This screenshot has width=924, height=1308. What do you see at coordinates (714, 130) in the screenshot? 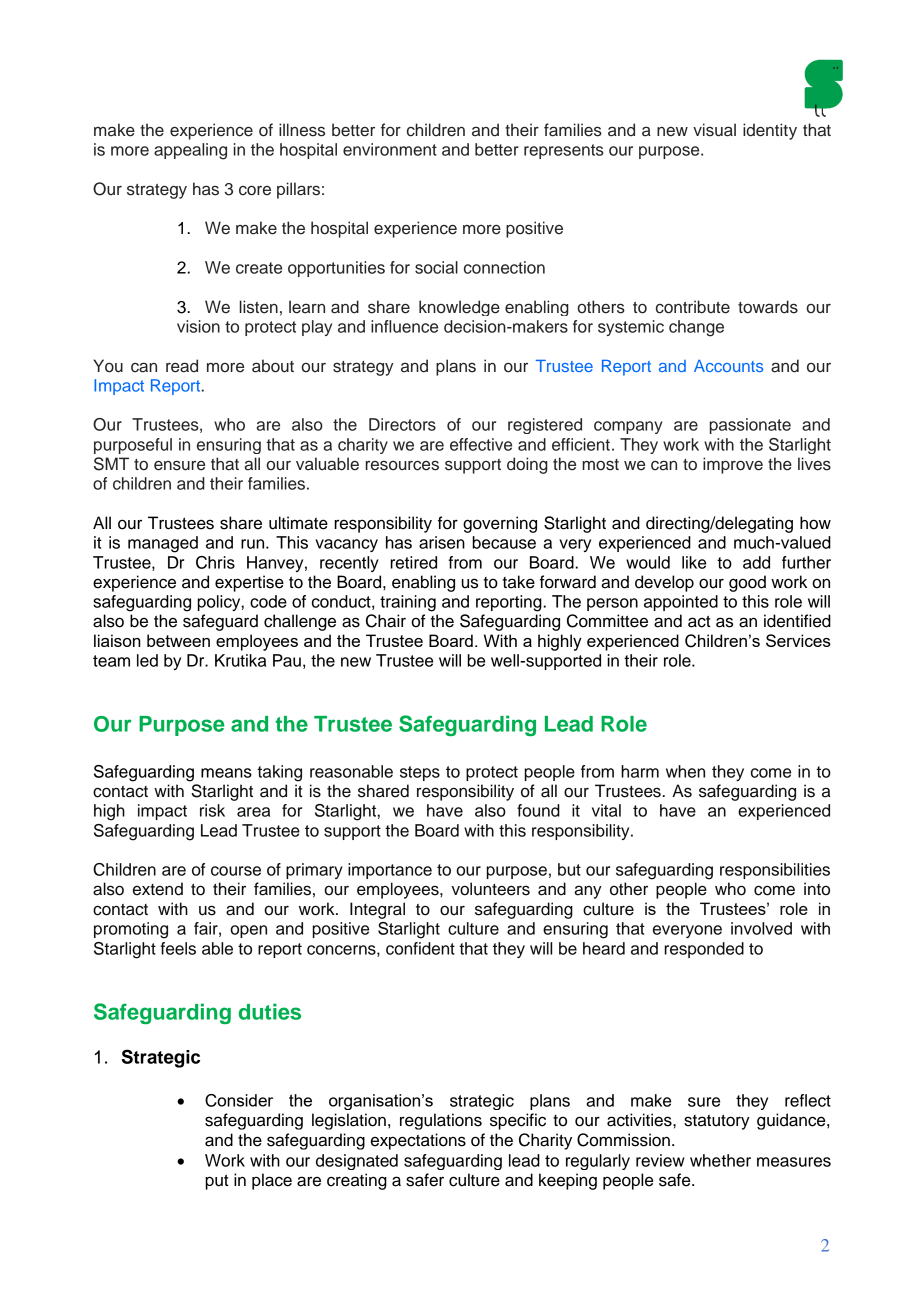
I see `visual` at bounding box center [714, 130].
